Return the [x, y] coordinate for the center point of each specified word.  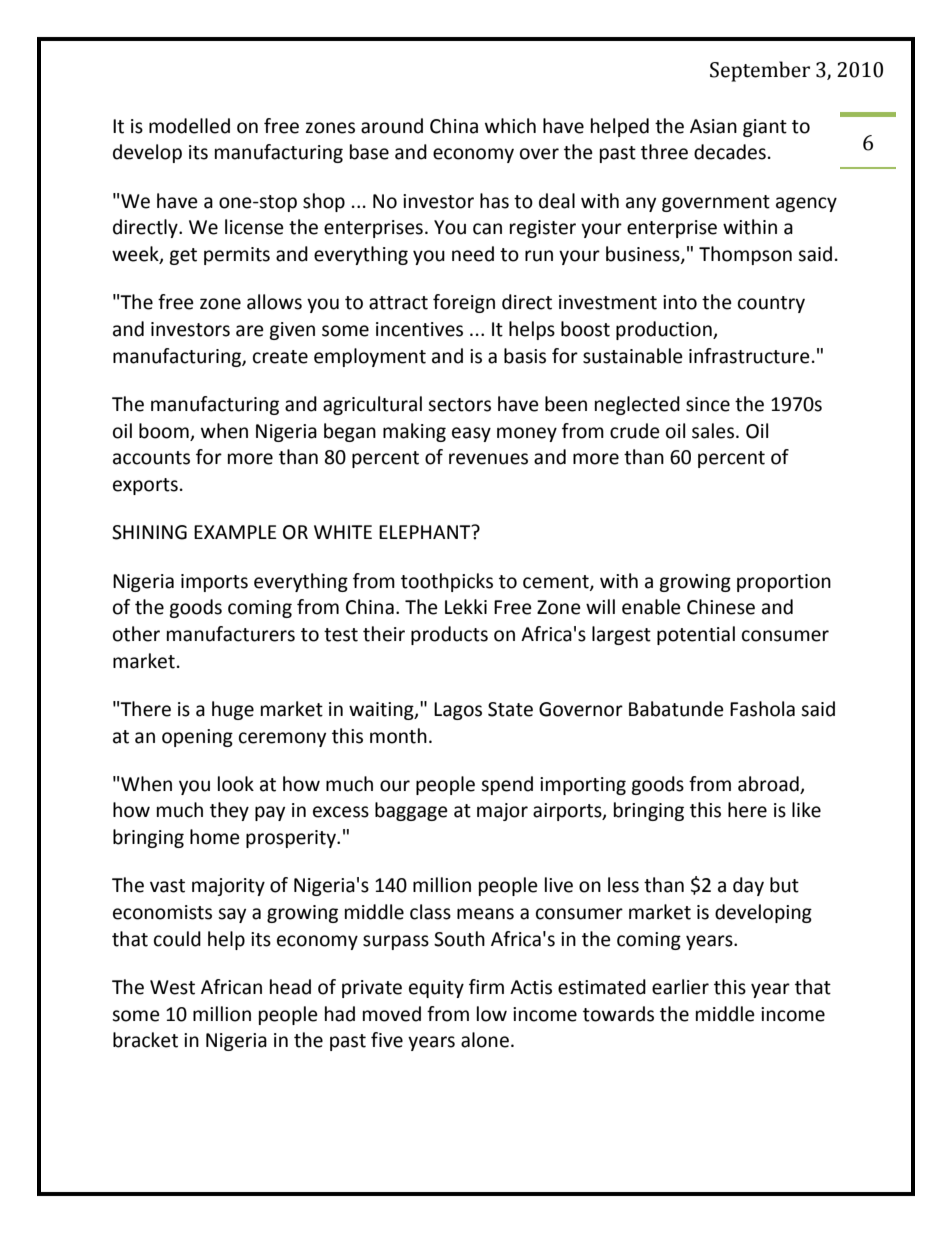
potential [696, 635]
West [172, 987]
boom [164, 431]
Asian [713, 126]
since [708, 404]
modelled [189, 126]
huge [233, 710]
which [510, 126]
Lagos [458, 711]
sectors [459, 405]
